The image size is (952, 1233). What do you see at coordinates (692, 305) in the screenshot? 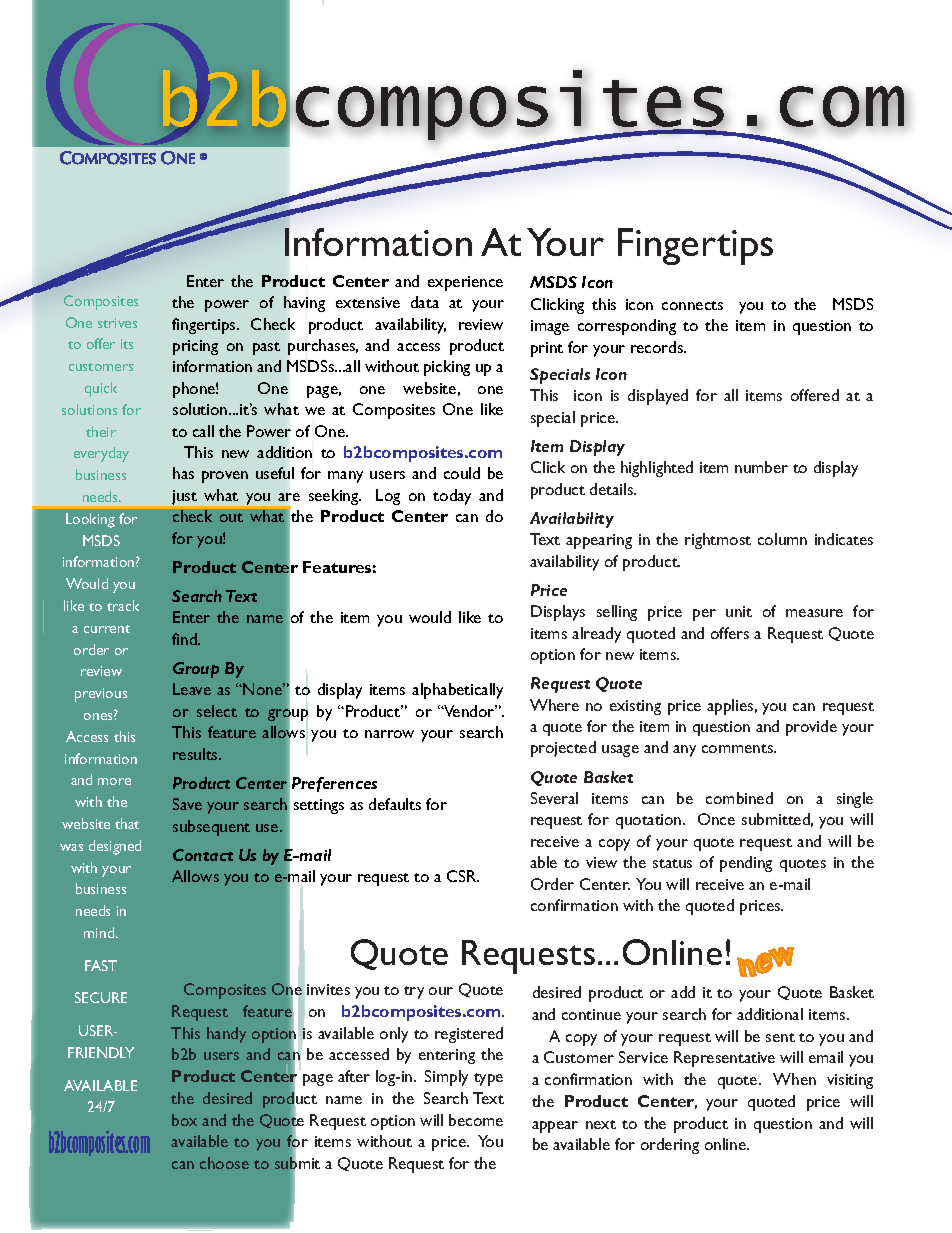
I see `connects` at bounding box center [692, 305].
